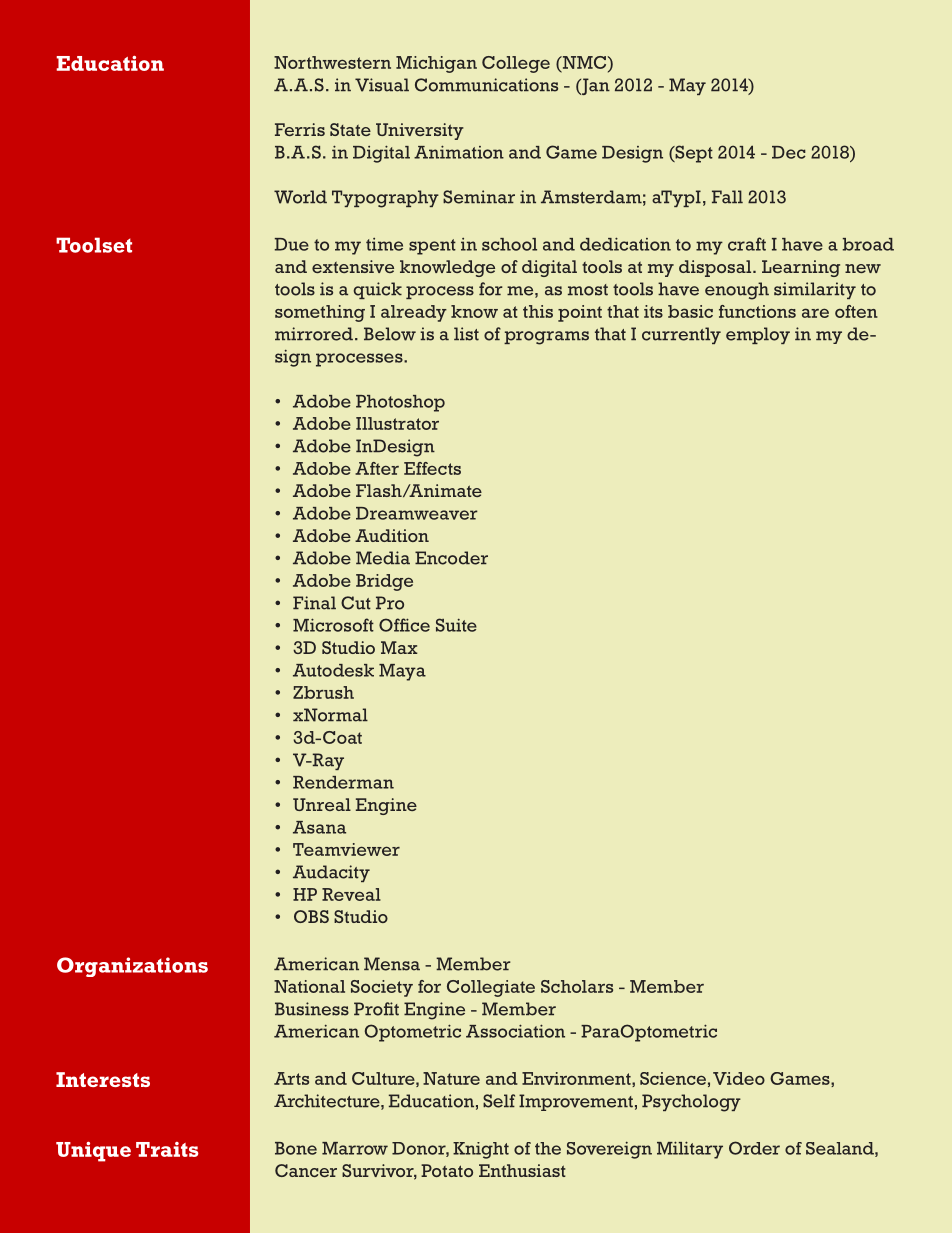  What do you see at coordinates (486, 85) in the screenshot?
I see `Communications` at bounding box center [486, 85].
